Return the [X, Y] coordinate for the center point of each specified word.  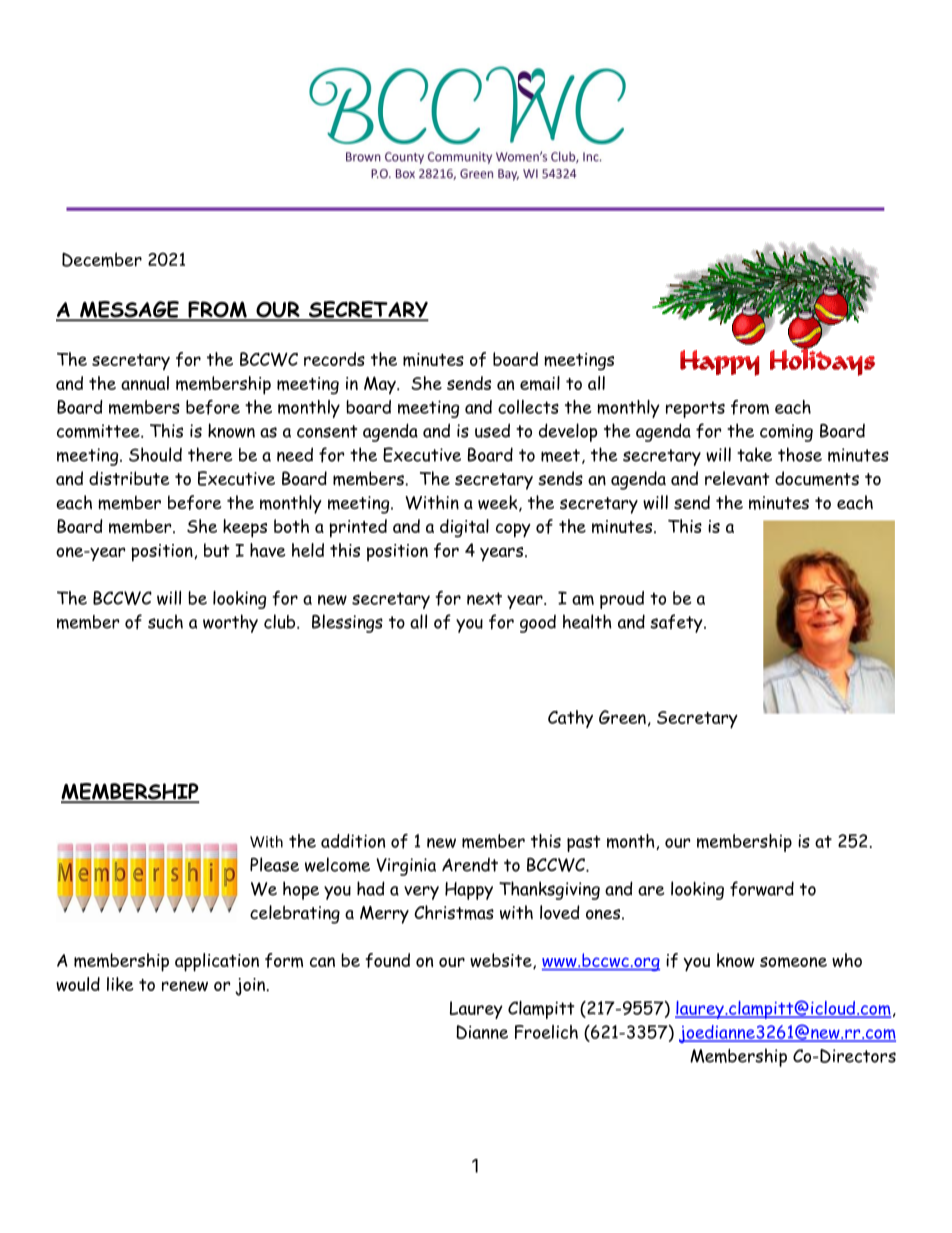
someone [793, 962]
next [484, 598]
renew [185, 986]
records [334, 359]
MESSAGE [129, 310]
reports [695, 409]
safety [677, 623]
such [165, 621]
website [502, 961]
